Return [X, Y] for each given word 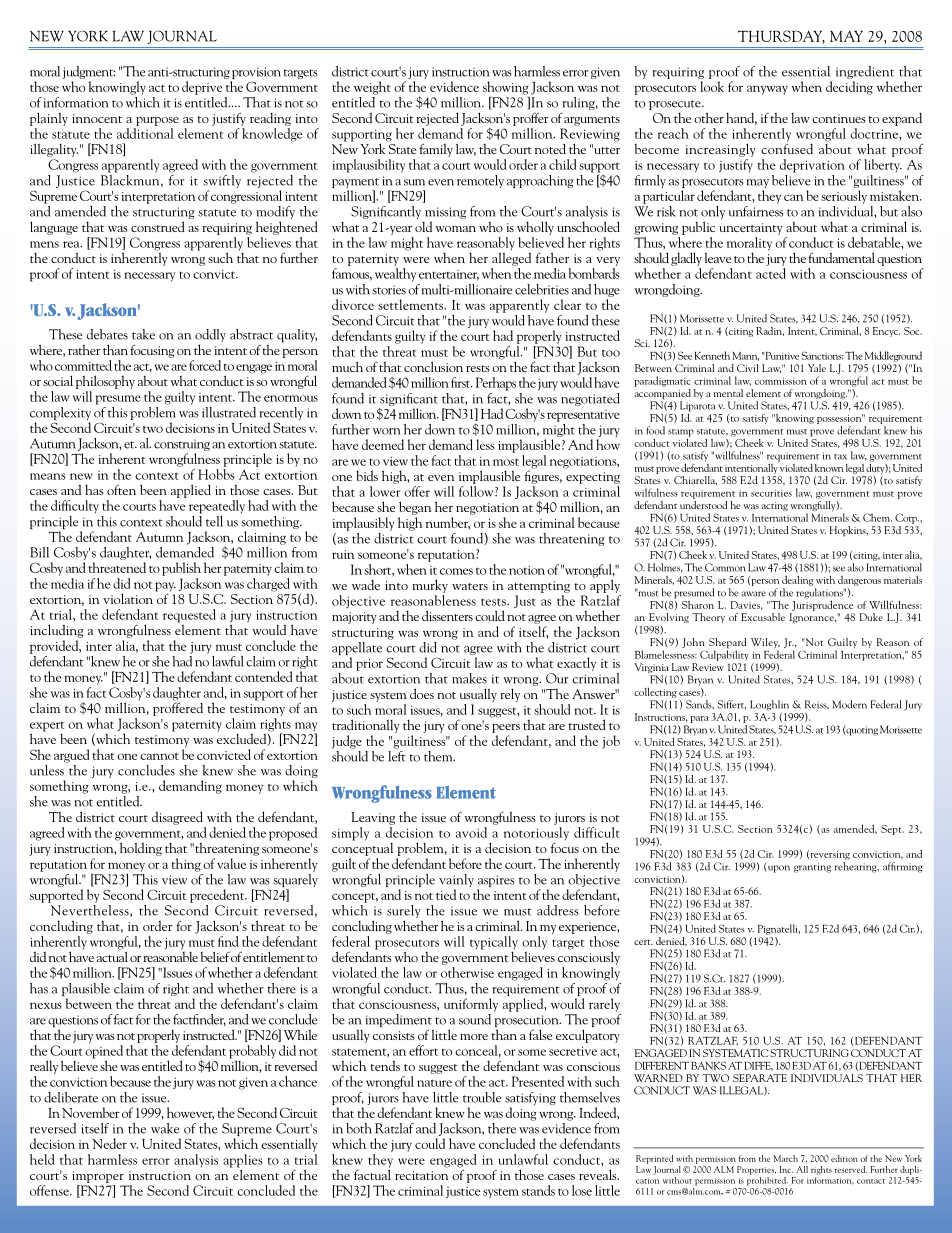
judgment [89, 74]
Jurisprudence [822, 604]
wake [165, 1128]
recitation [421, 1175]
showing [505, 88]
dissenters [447, 615]
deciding [849, 88]
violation [129, 597]
